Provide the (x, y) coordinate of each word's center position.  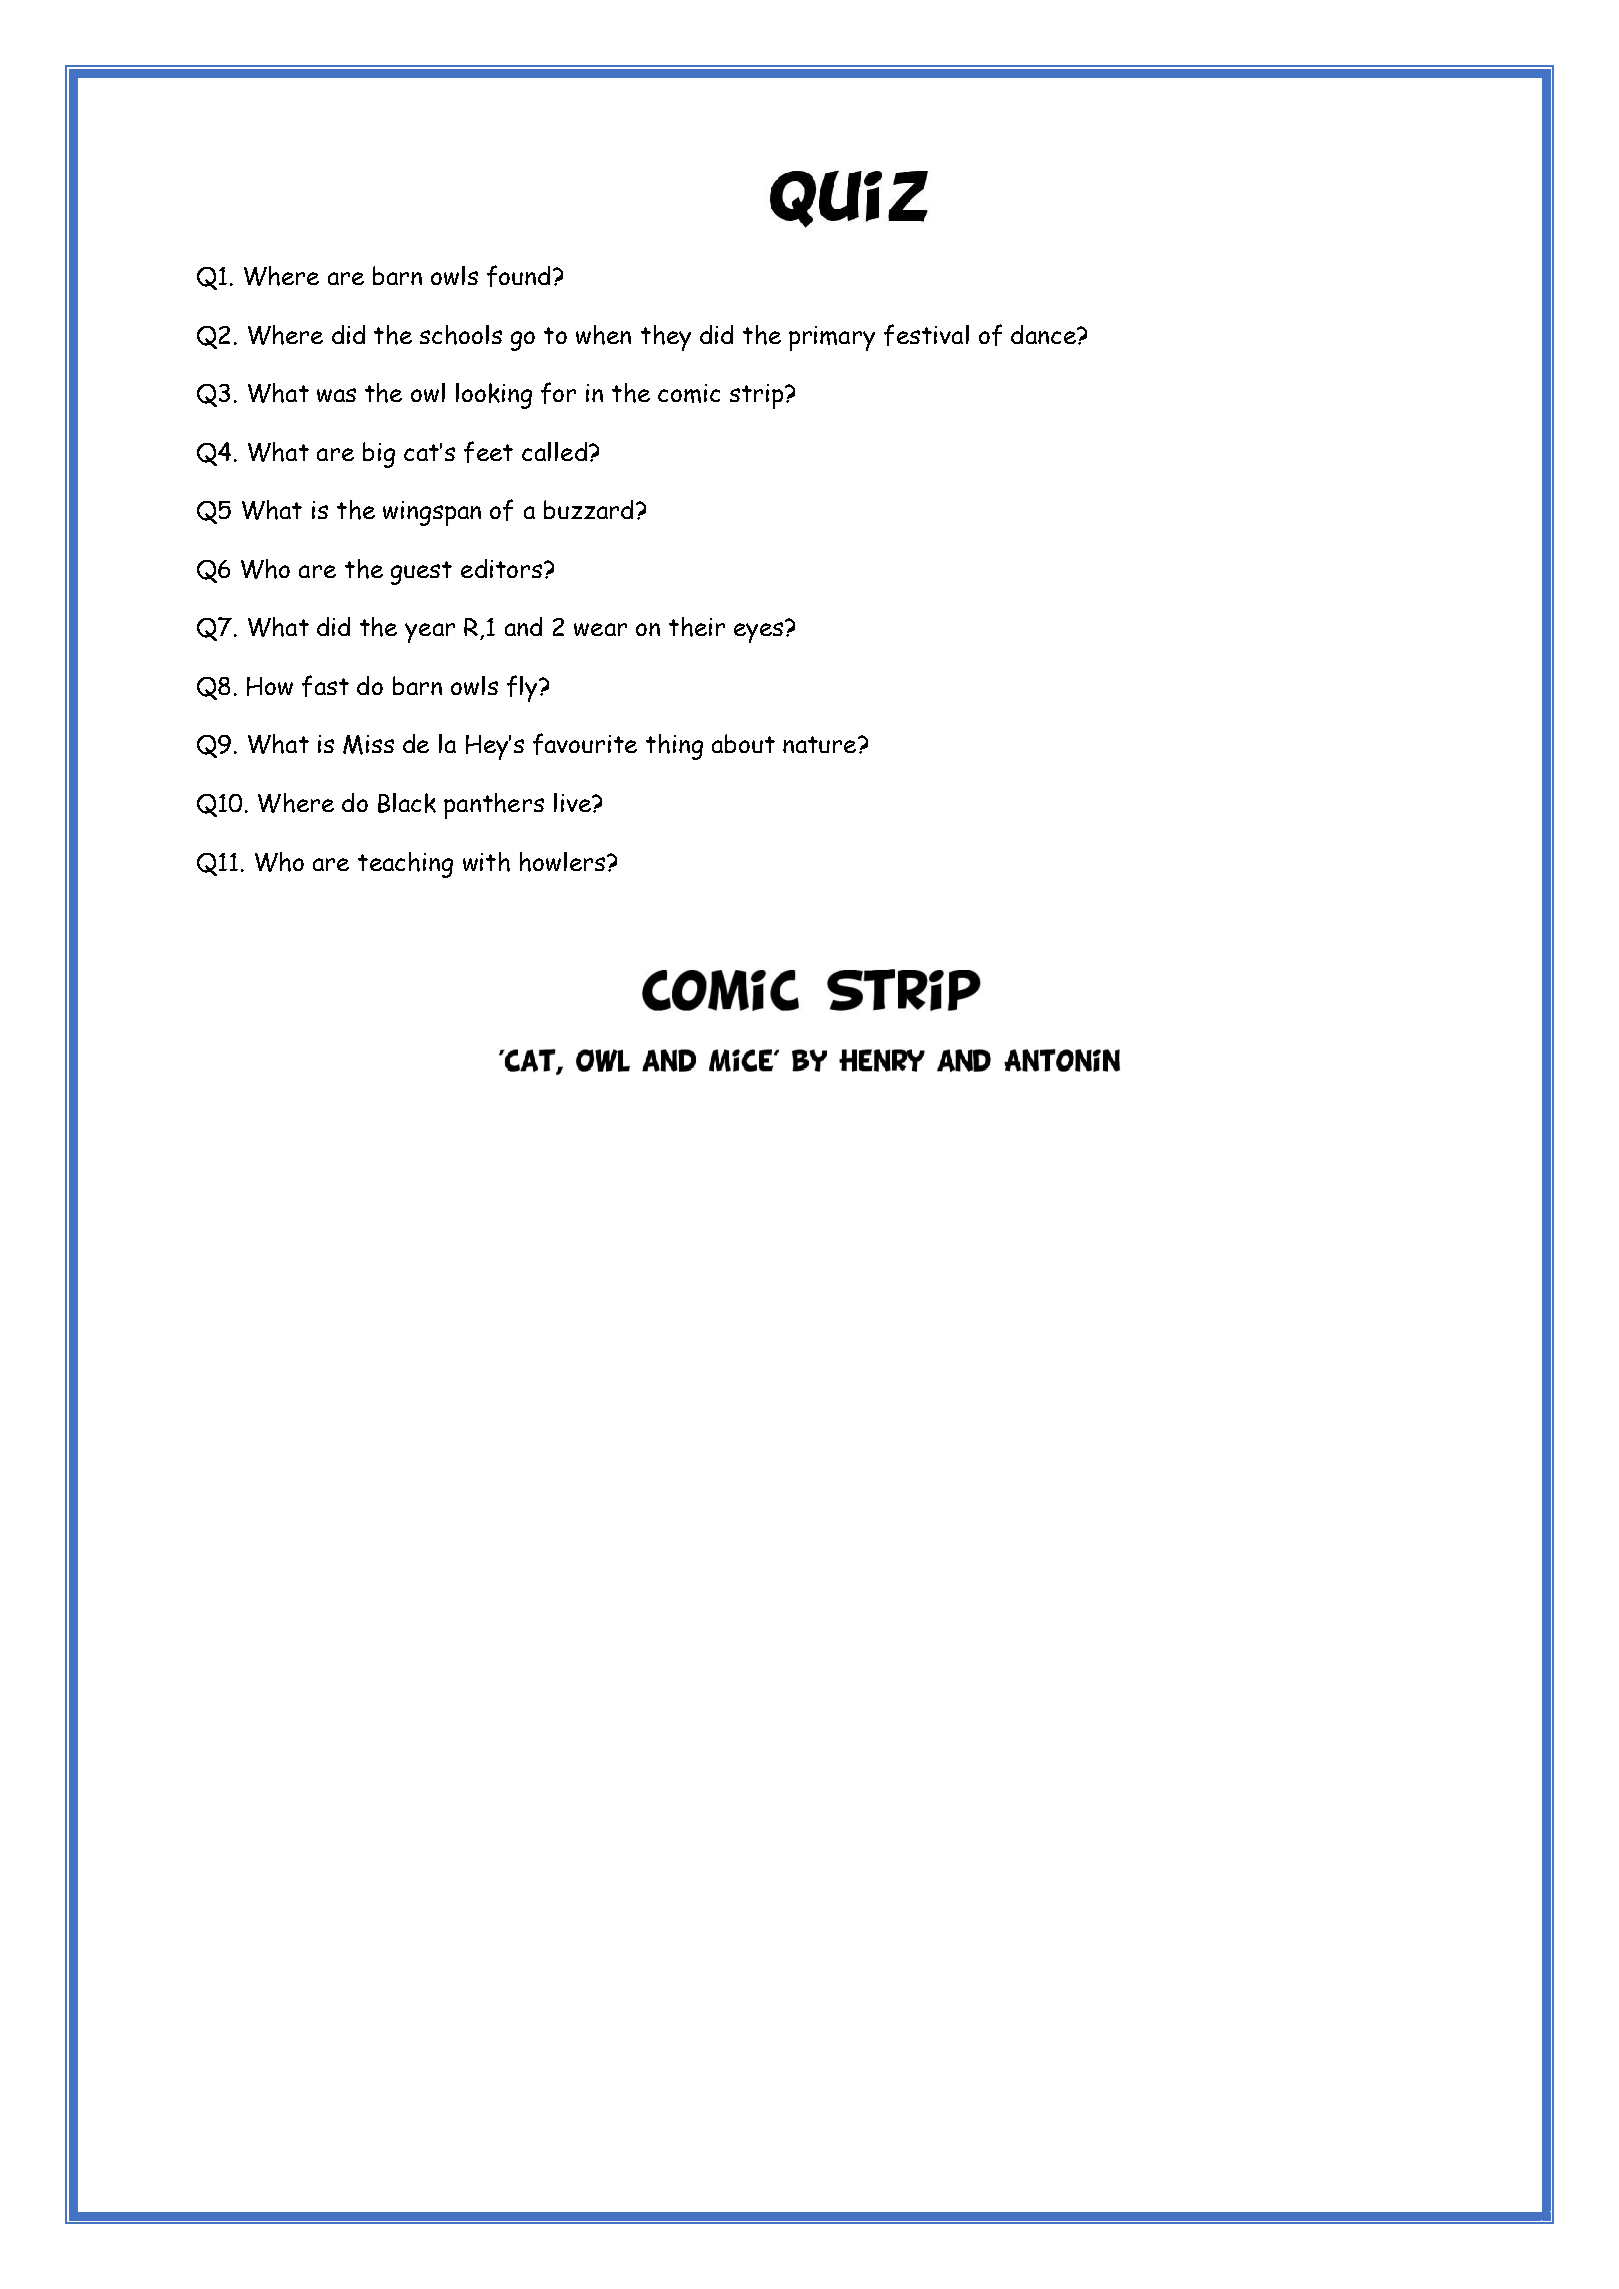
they (666, 338)
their (697, 627)
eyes (760, 631)
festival (926, 335)
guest (421, 573)
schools (461, 335)
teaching (405, 865)
